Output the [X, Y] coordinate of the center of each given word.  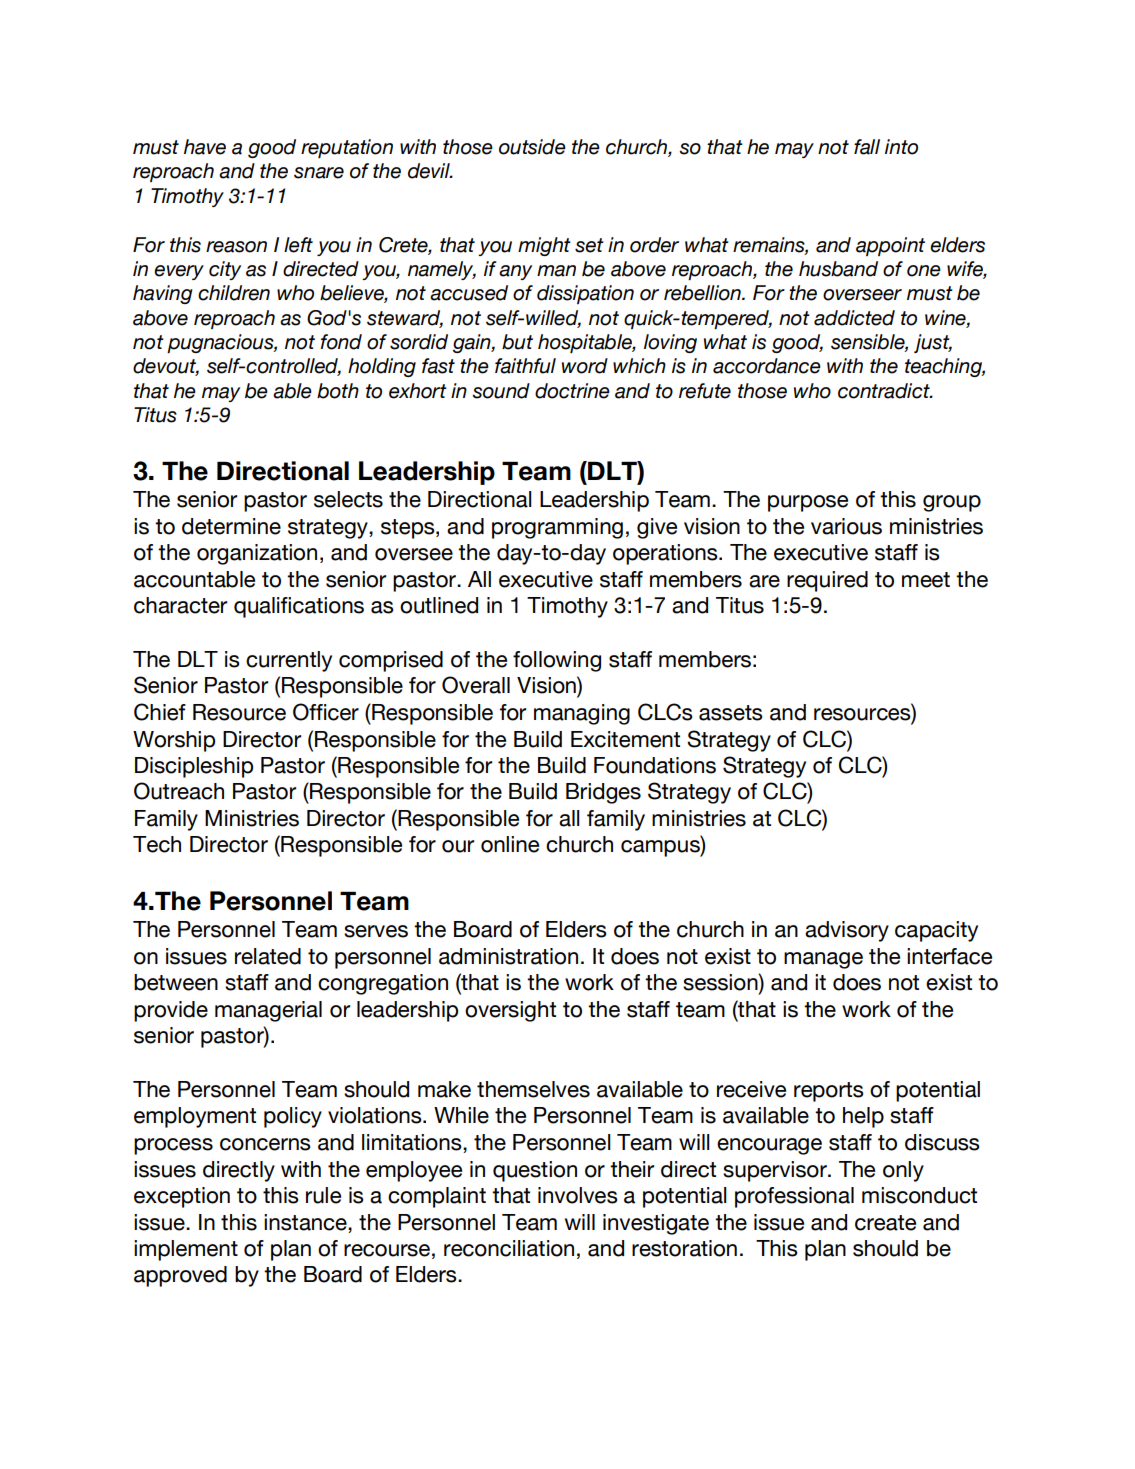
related [268, 956]
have [205, 147]
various [846, 526]
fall [867, 147]
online [510, 844]
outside [532, 147]
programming [557, 528]
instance [306, 1222]
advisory [847, 931]
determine [231, 526]
